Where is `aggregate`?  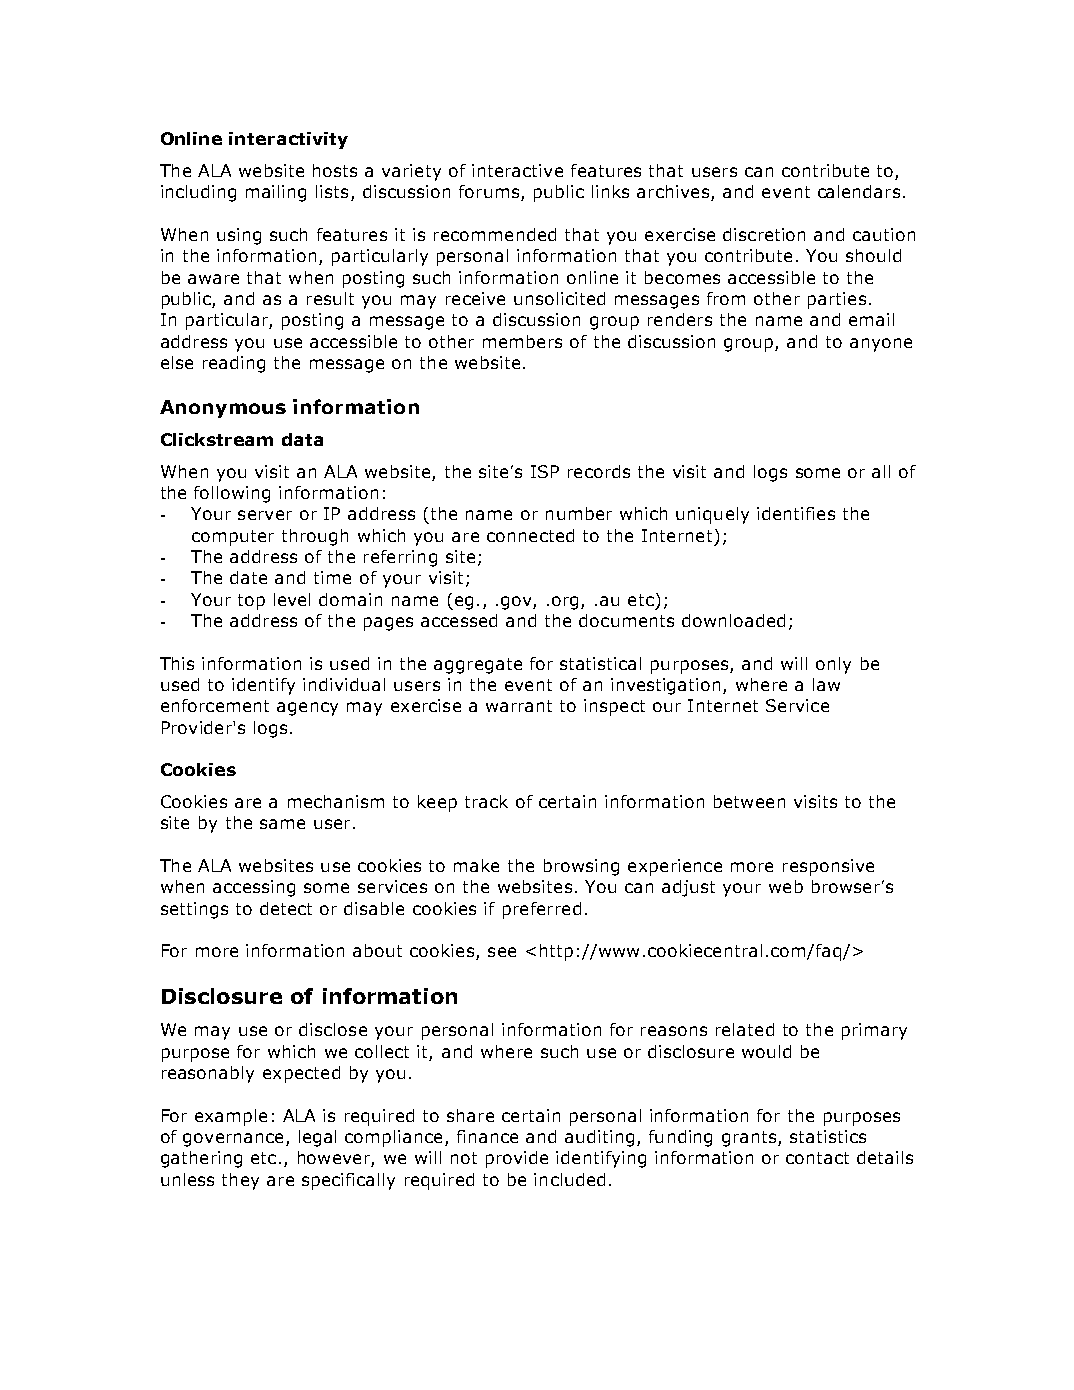 aggregate is located at coordinates (478, 666).
